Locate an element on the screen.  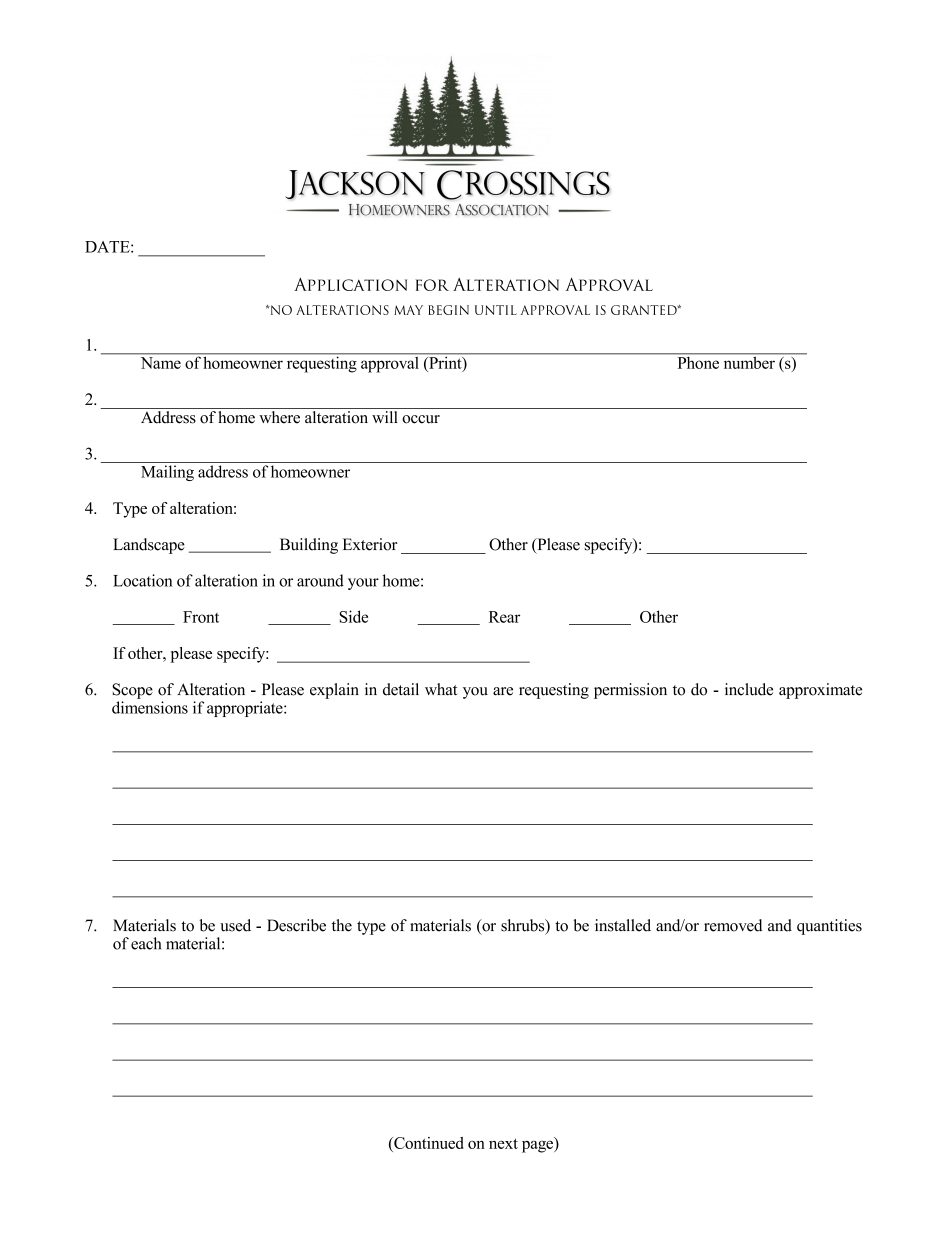
Name is located at coordinates (161, 363).
